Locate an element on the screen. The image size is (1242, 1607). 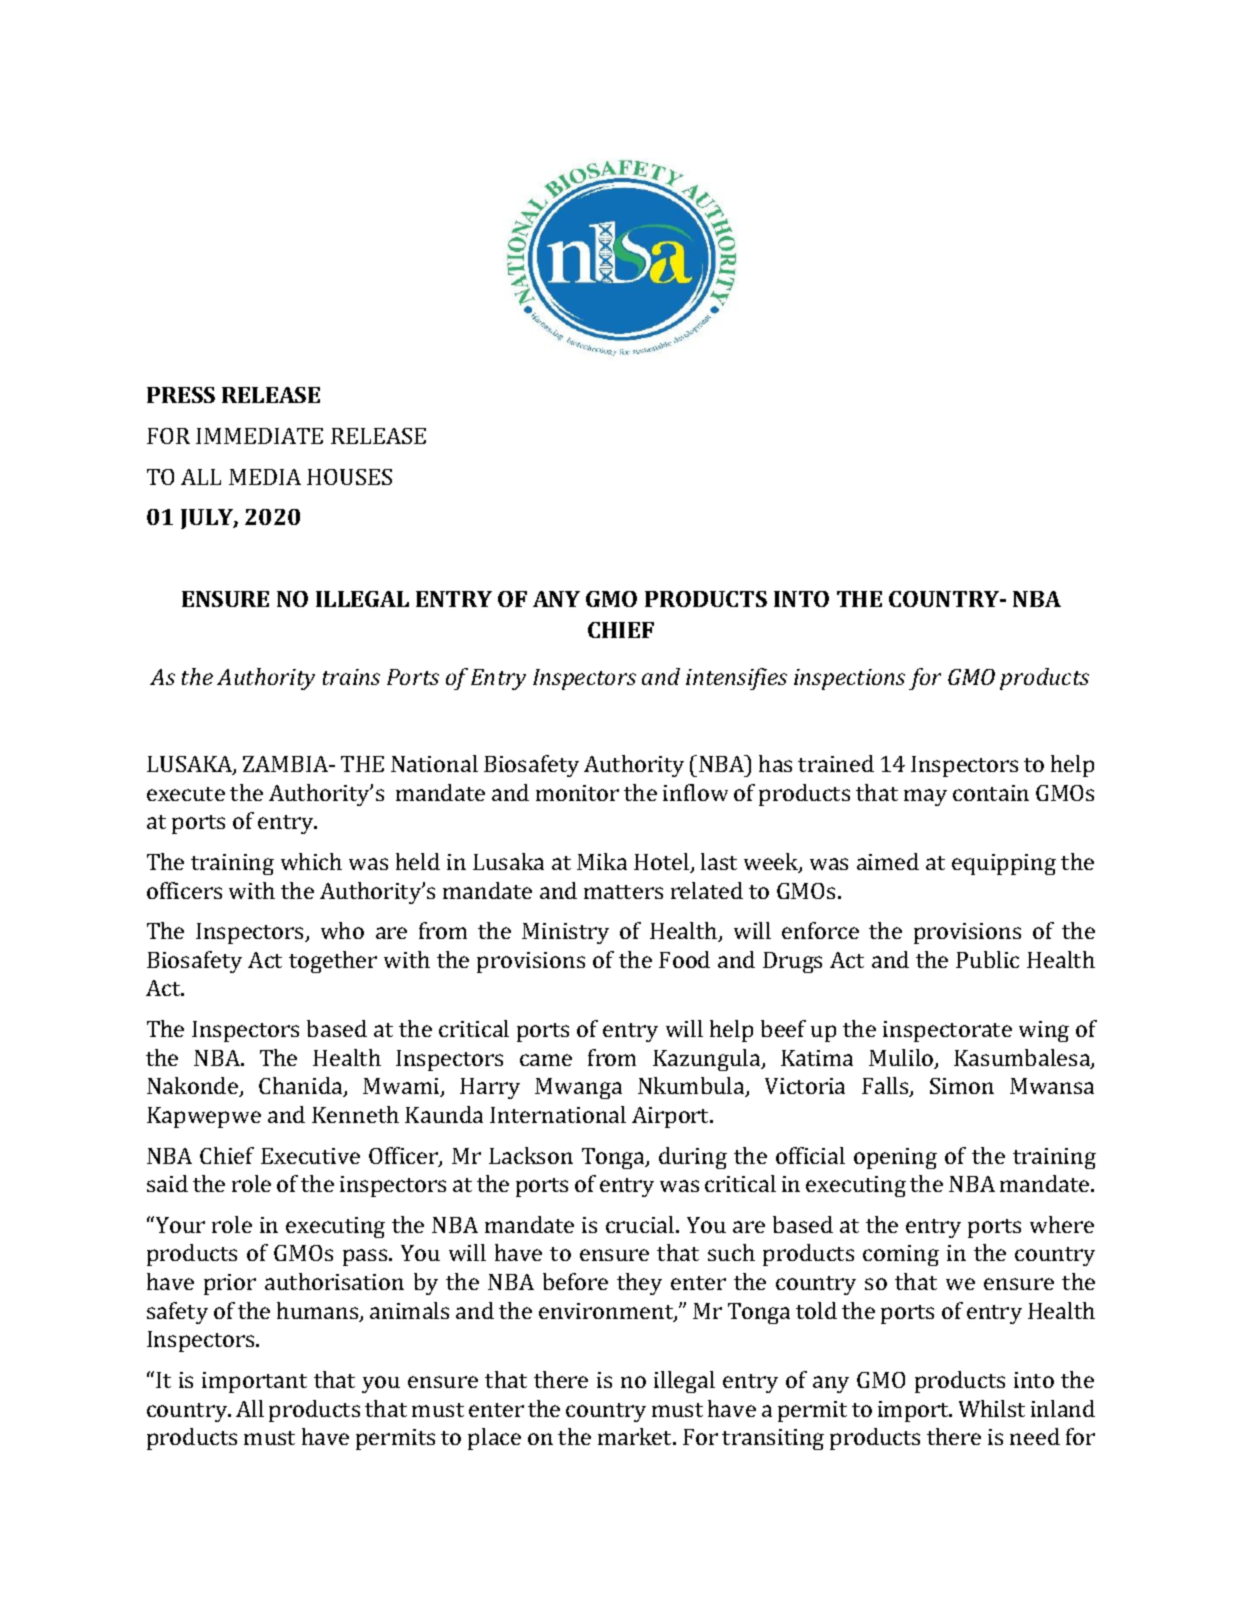
Public is located at coordinates (987, 959).
